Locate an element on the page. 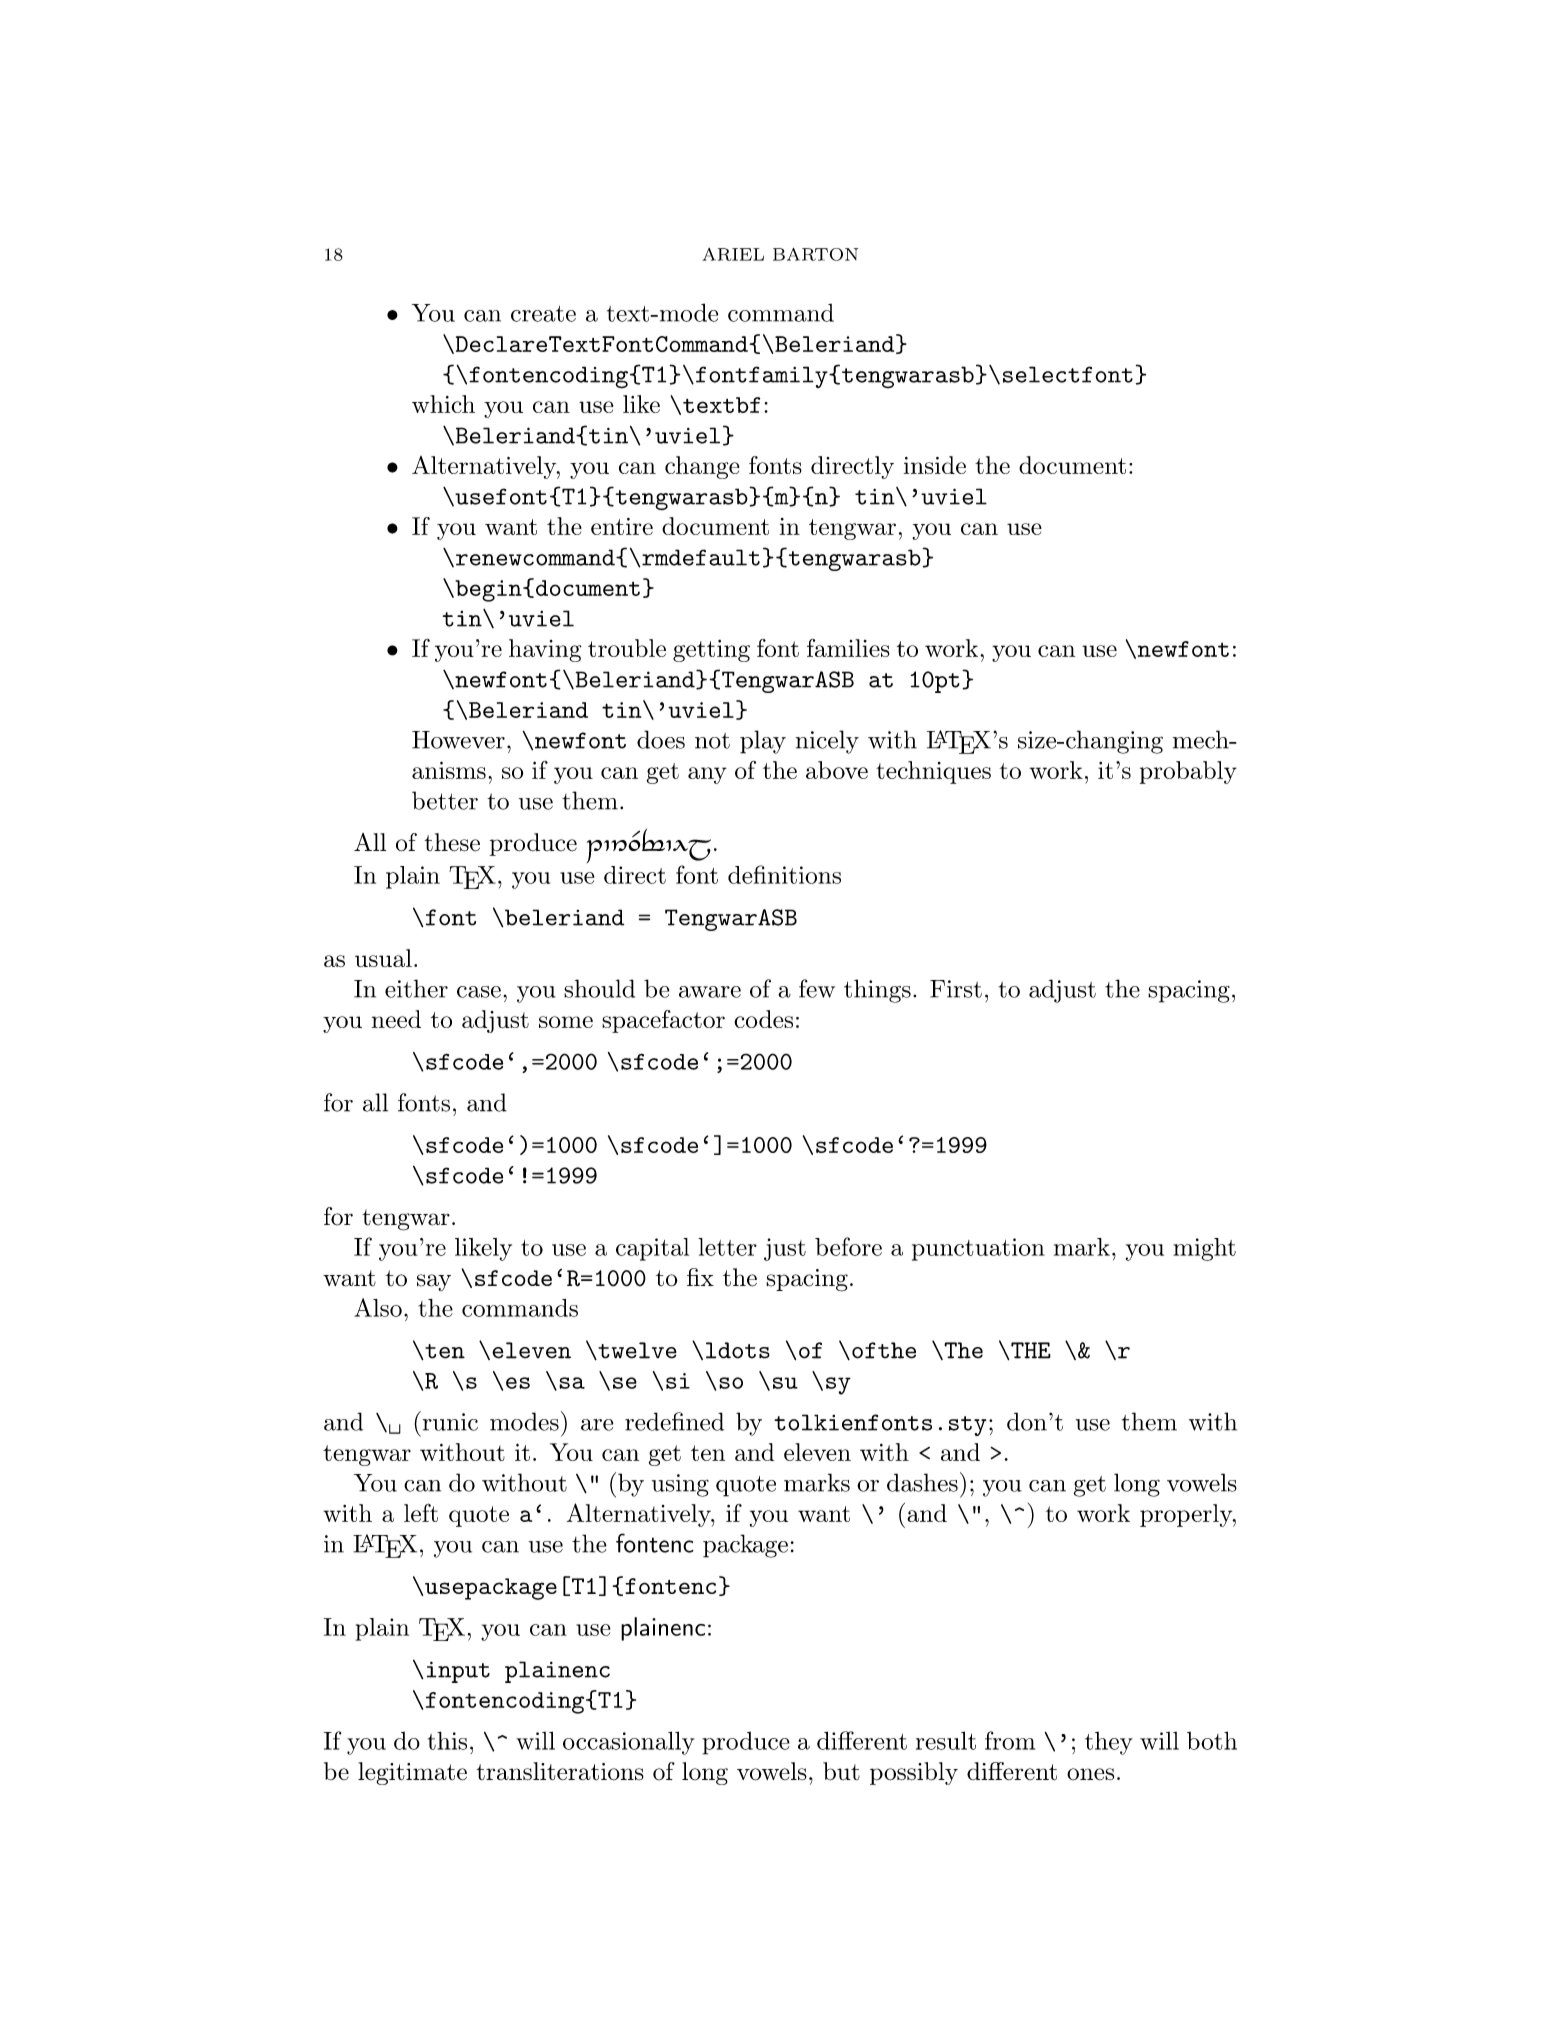  create is located at coordinates (543, 314).
